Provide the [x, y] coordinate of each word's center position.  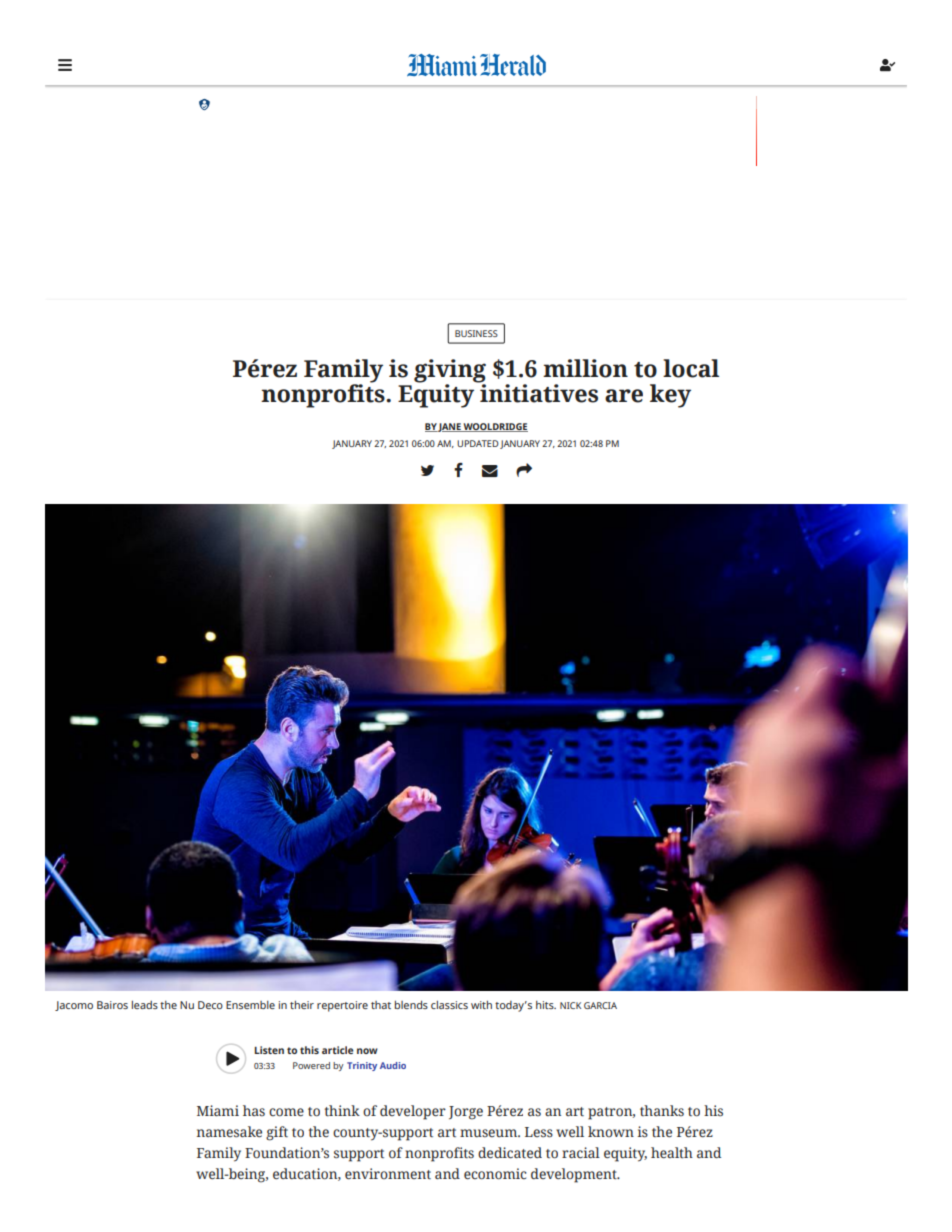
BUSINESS [476, 333]
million [585, 368]
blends [411, 1005]
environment [388, 1174]
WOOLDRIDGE [495, 427]
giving [450, 372]
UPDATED [478, 443]
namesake [229, 1132]
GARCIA [600, 1005]
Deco [210, 1005]
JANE [450, 427]
